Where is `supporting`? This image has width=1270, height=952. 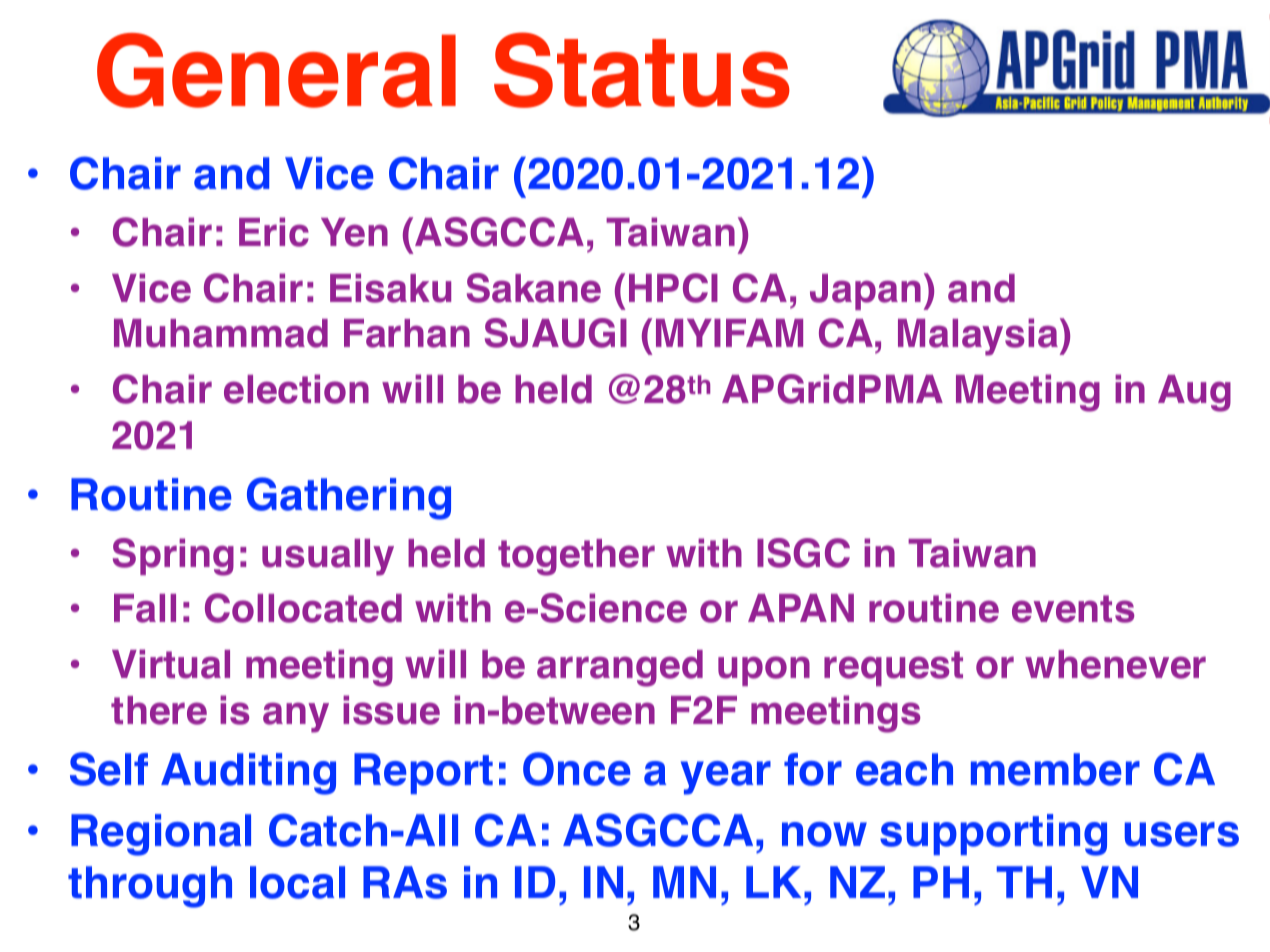
supporting is located at coordinates (993, 835).
